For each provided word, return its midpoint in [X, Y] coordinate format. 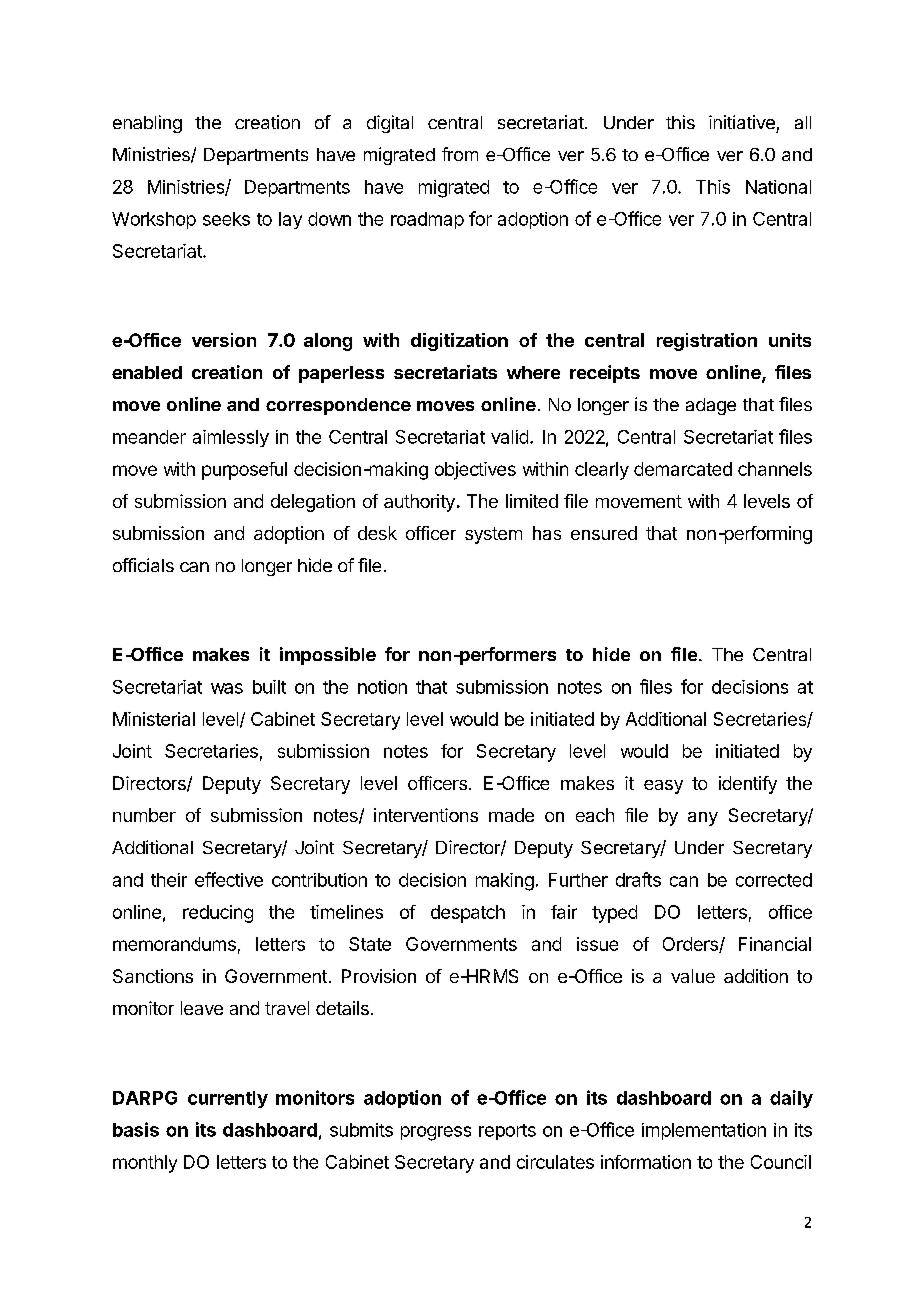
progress [436, 1133]
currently [228, 1099]
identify [748, 785]
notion [382, 687]
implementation [704, 1131]
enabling [147, 124]
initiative [742, 122]
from [460, 154]
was [227, 688]
